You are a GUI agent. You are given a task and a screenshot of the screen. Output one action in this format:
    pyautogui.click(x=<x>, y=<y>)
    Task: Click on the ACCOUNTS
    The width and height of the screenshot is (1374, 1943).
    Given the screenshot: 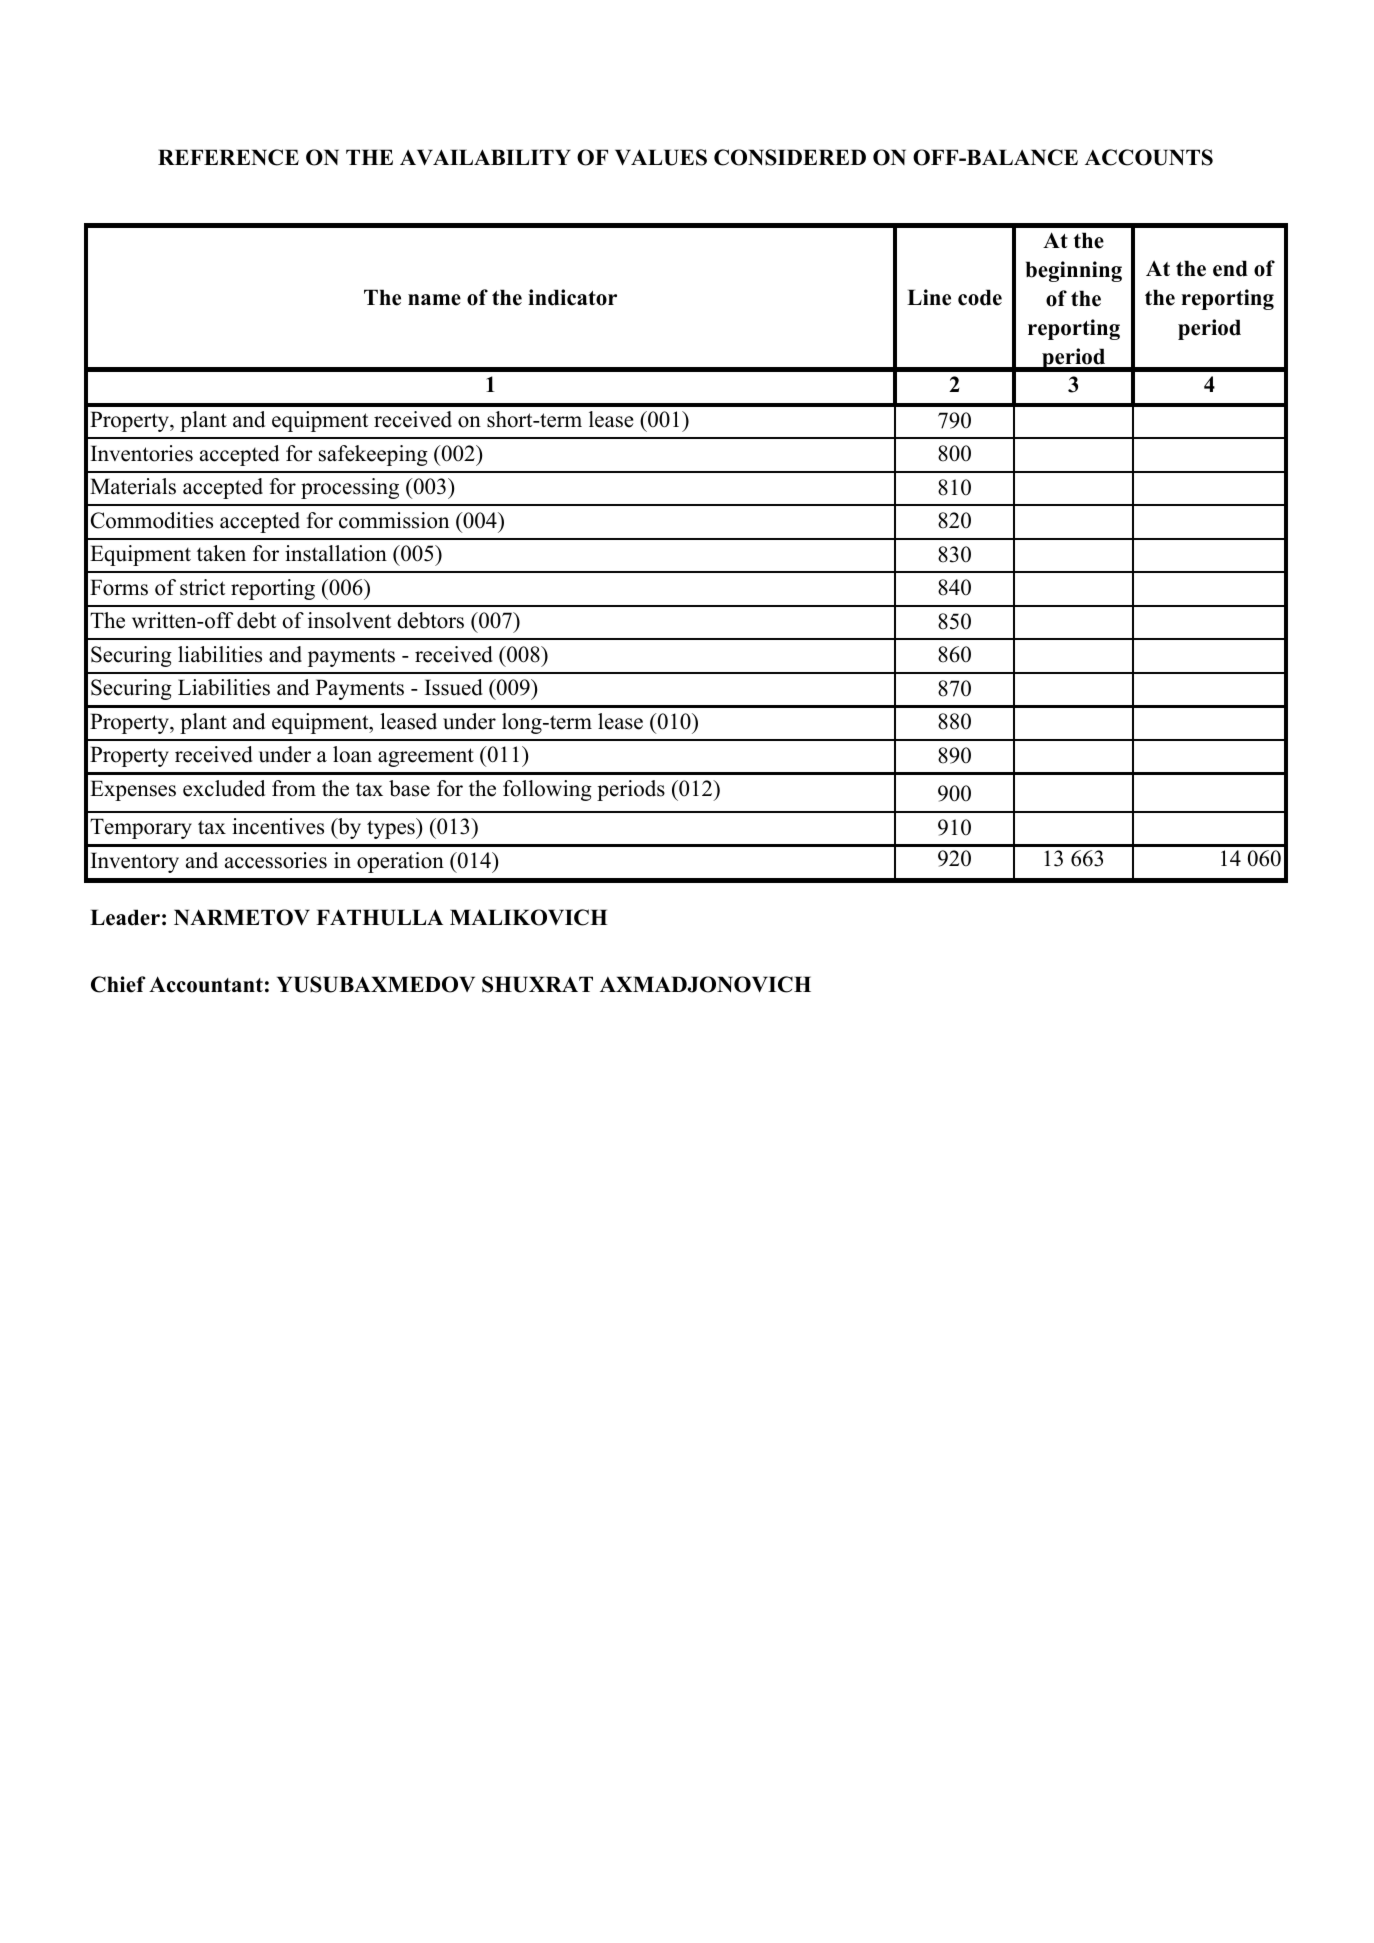 What is the action you would take?
    pyautogui.click(x=1149, y=157)
